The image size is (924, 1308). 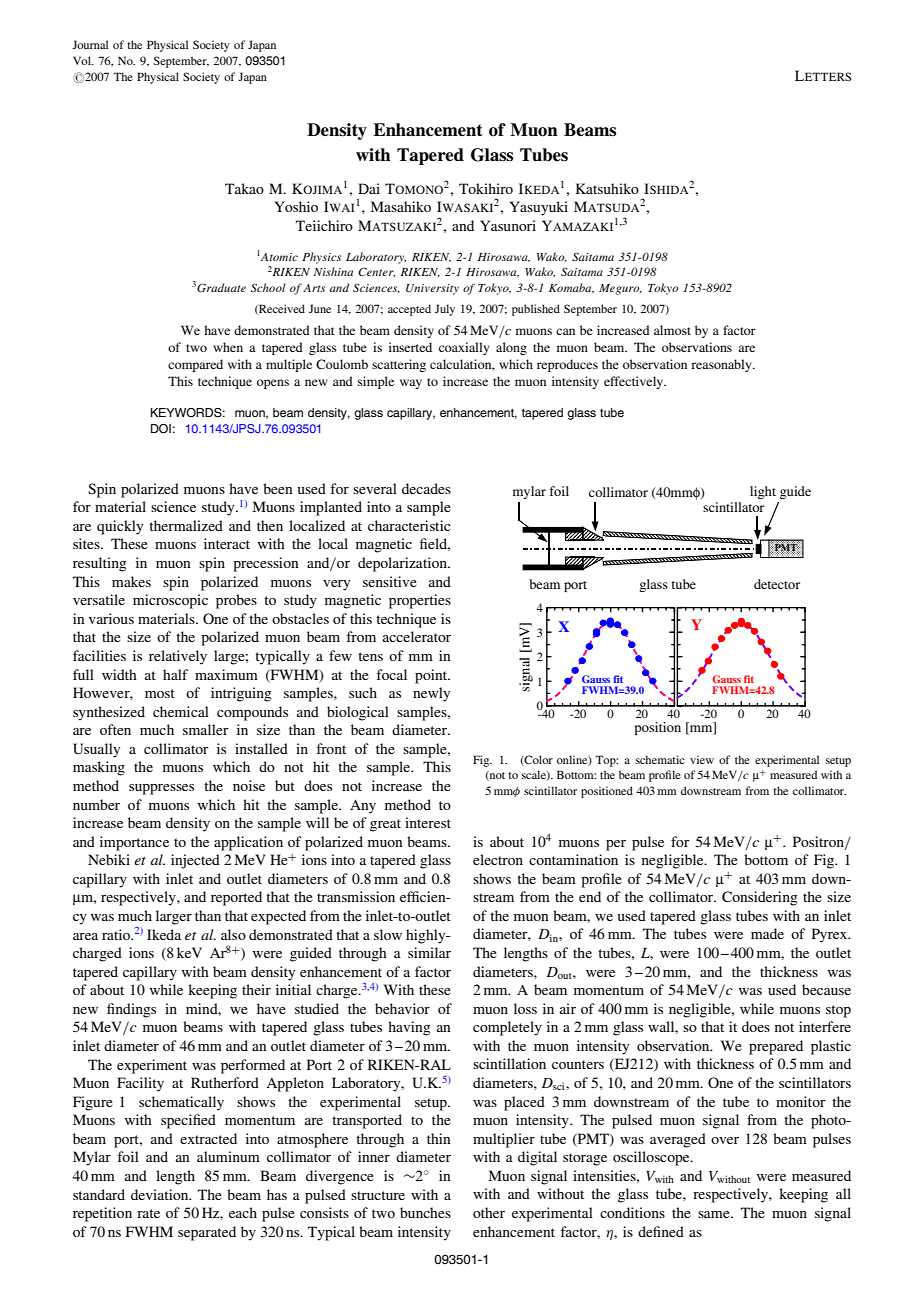 What do you see at coordinates (369, 188) in the screenshot?
I see `Dai` at bounding box center [369, 188].
